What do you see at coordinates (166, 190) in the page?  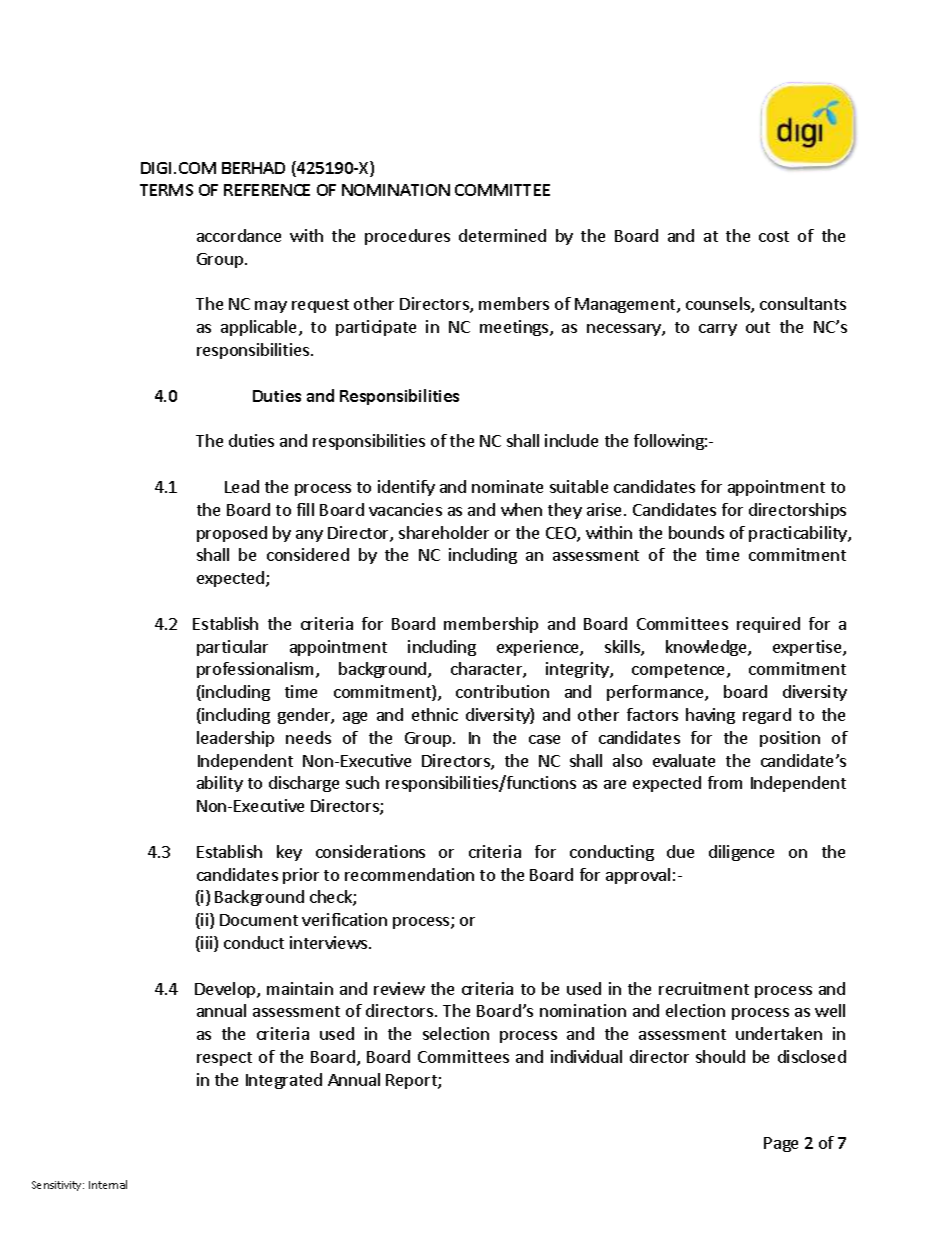 I see `TERMS` at bounding box center [166, 190].
